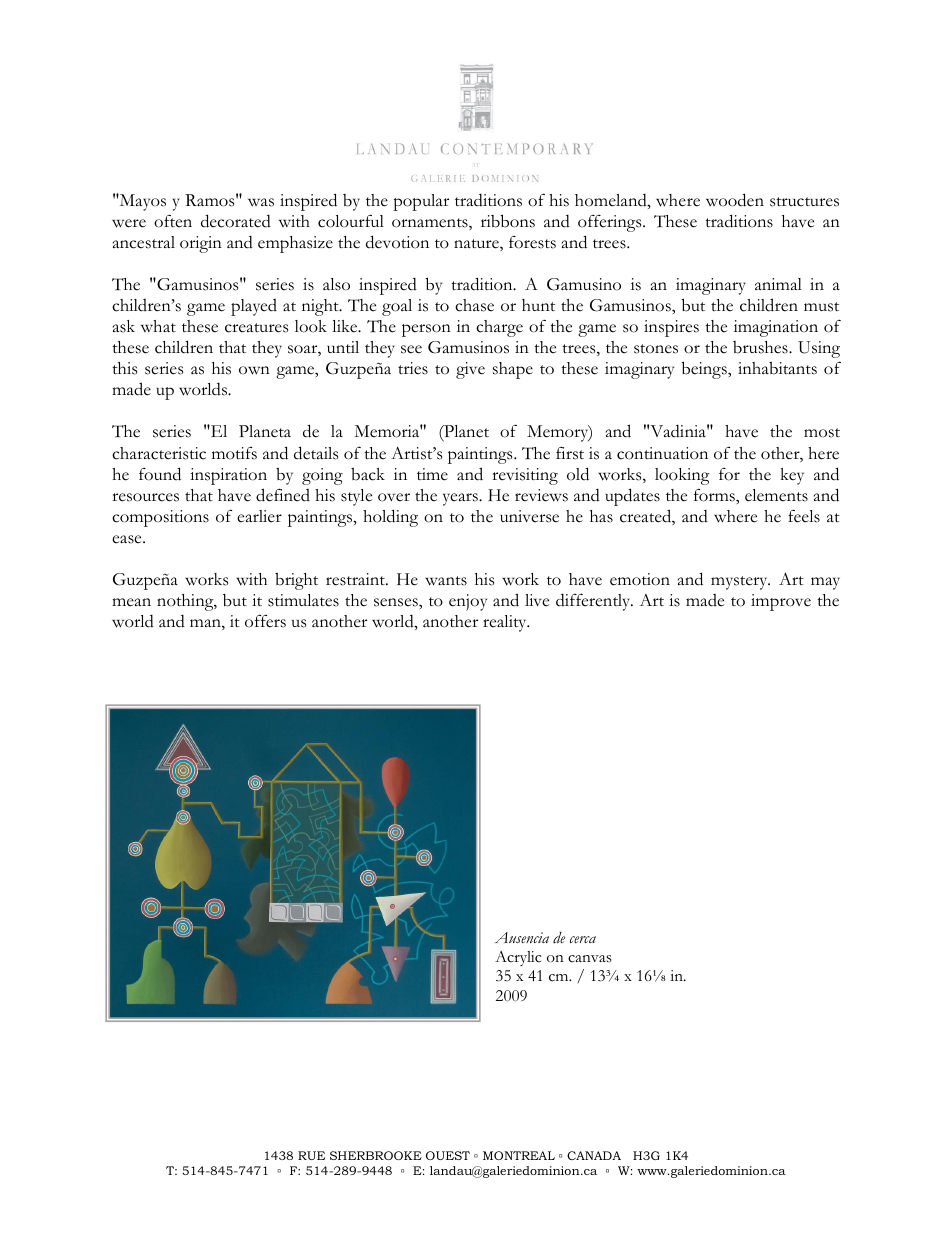 This page has width=952, height=1233. I want to click on wooden, so click(735, 200).
